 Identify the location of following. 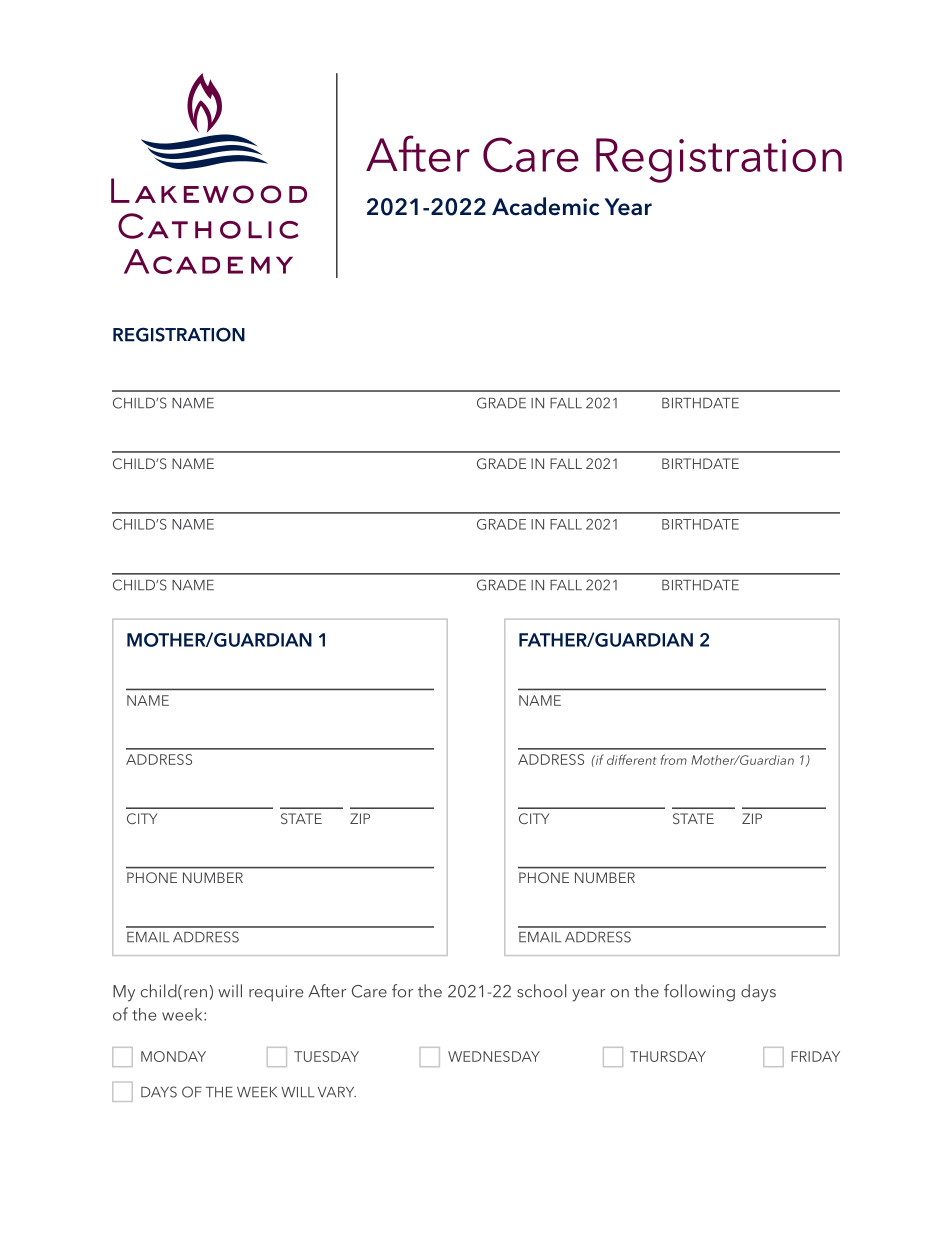
(699, 993).
